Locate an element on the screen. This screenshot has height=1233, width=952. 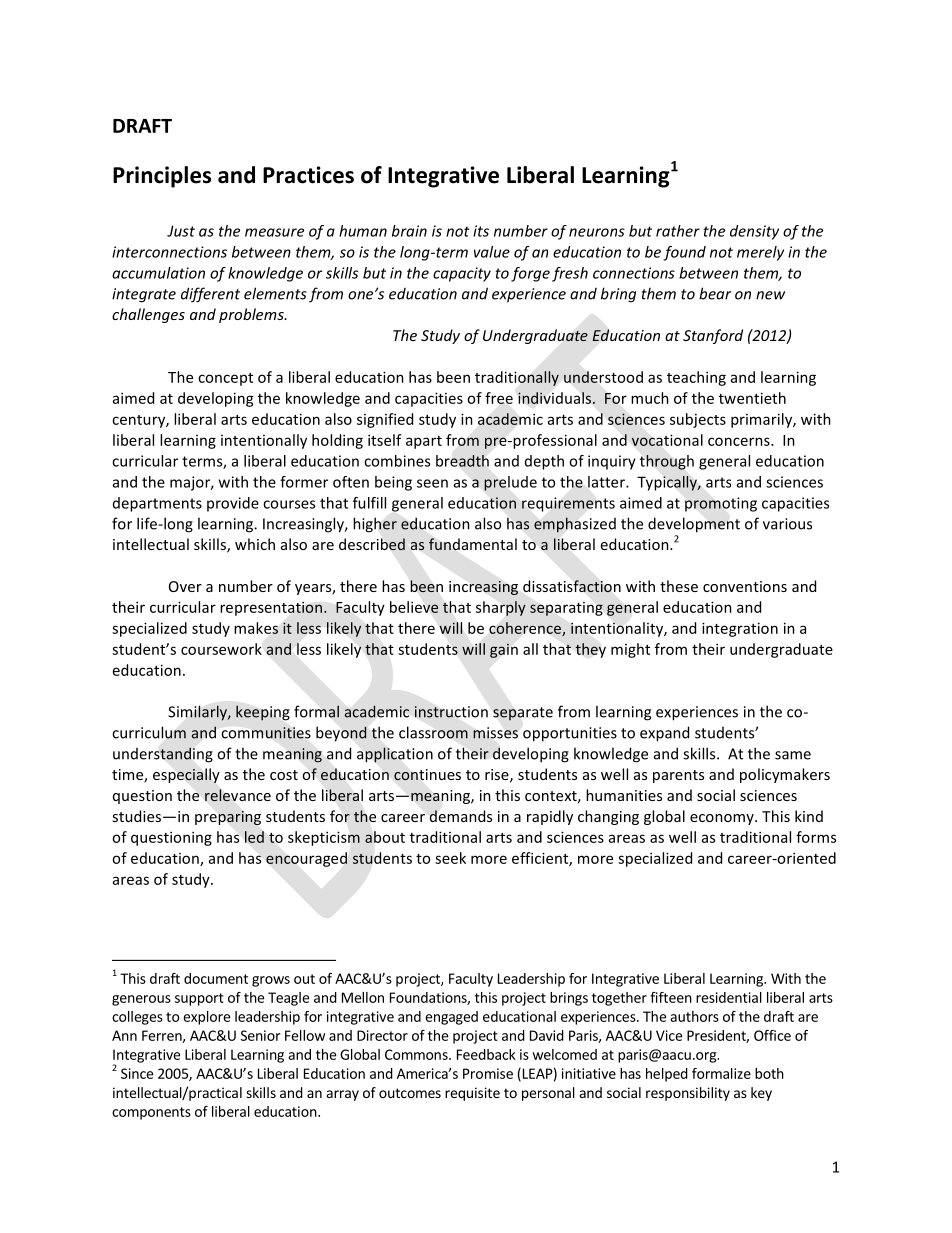
coursework is located at coordinates (221, 649).
